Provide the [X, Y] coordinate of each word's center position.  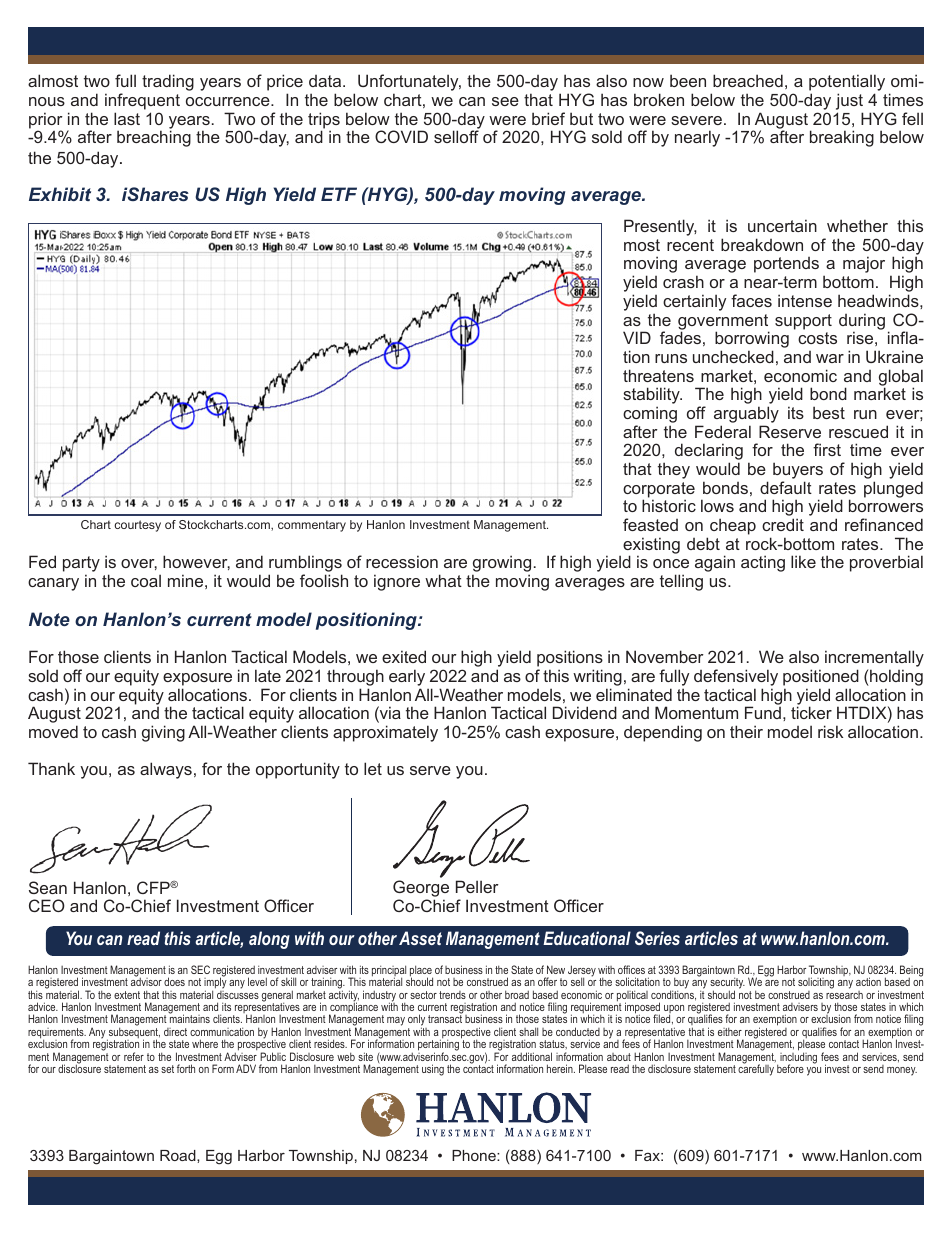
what [443, 580]
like [803, 561]
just [849, 103]
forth [186, 1068]
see [505, 101]
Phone [475, 1155]
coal [146, 580]
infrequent [142, 101]
